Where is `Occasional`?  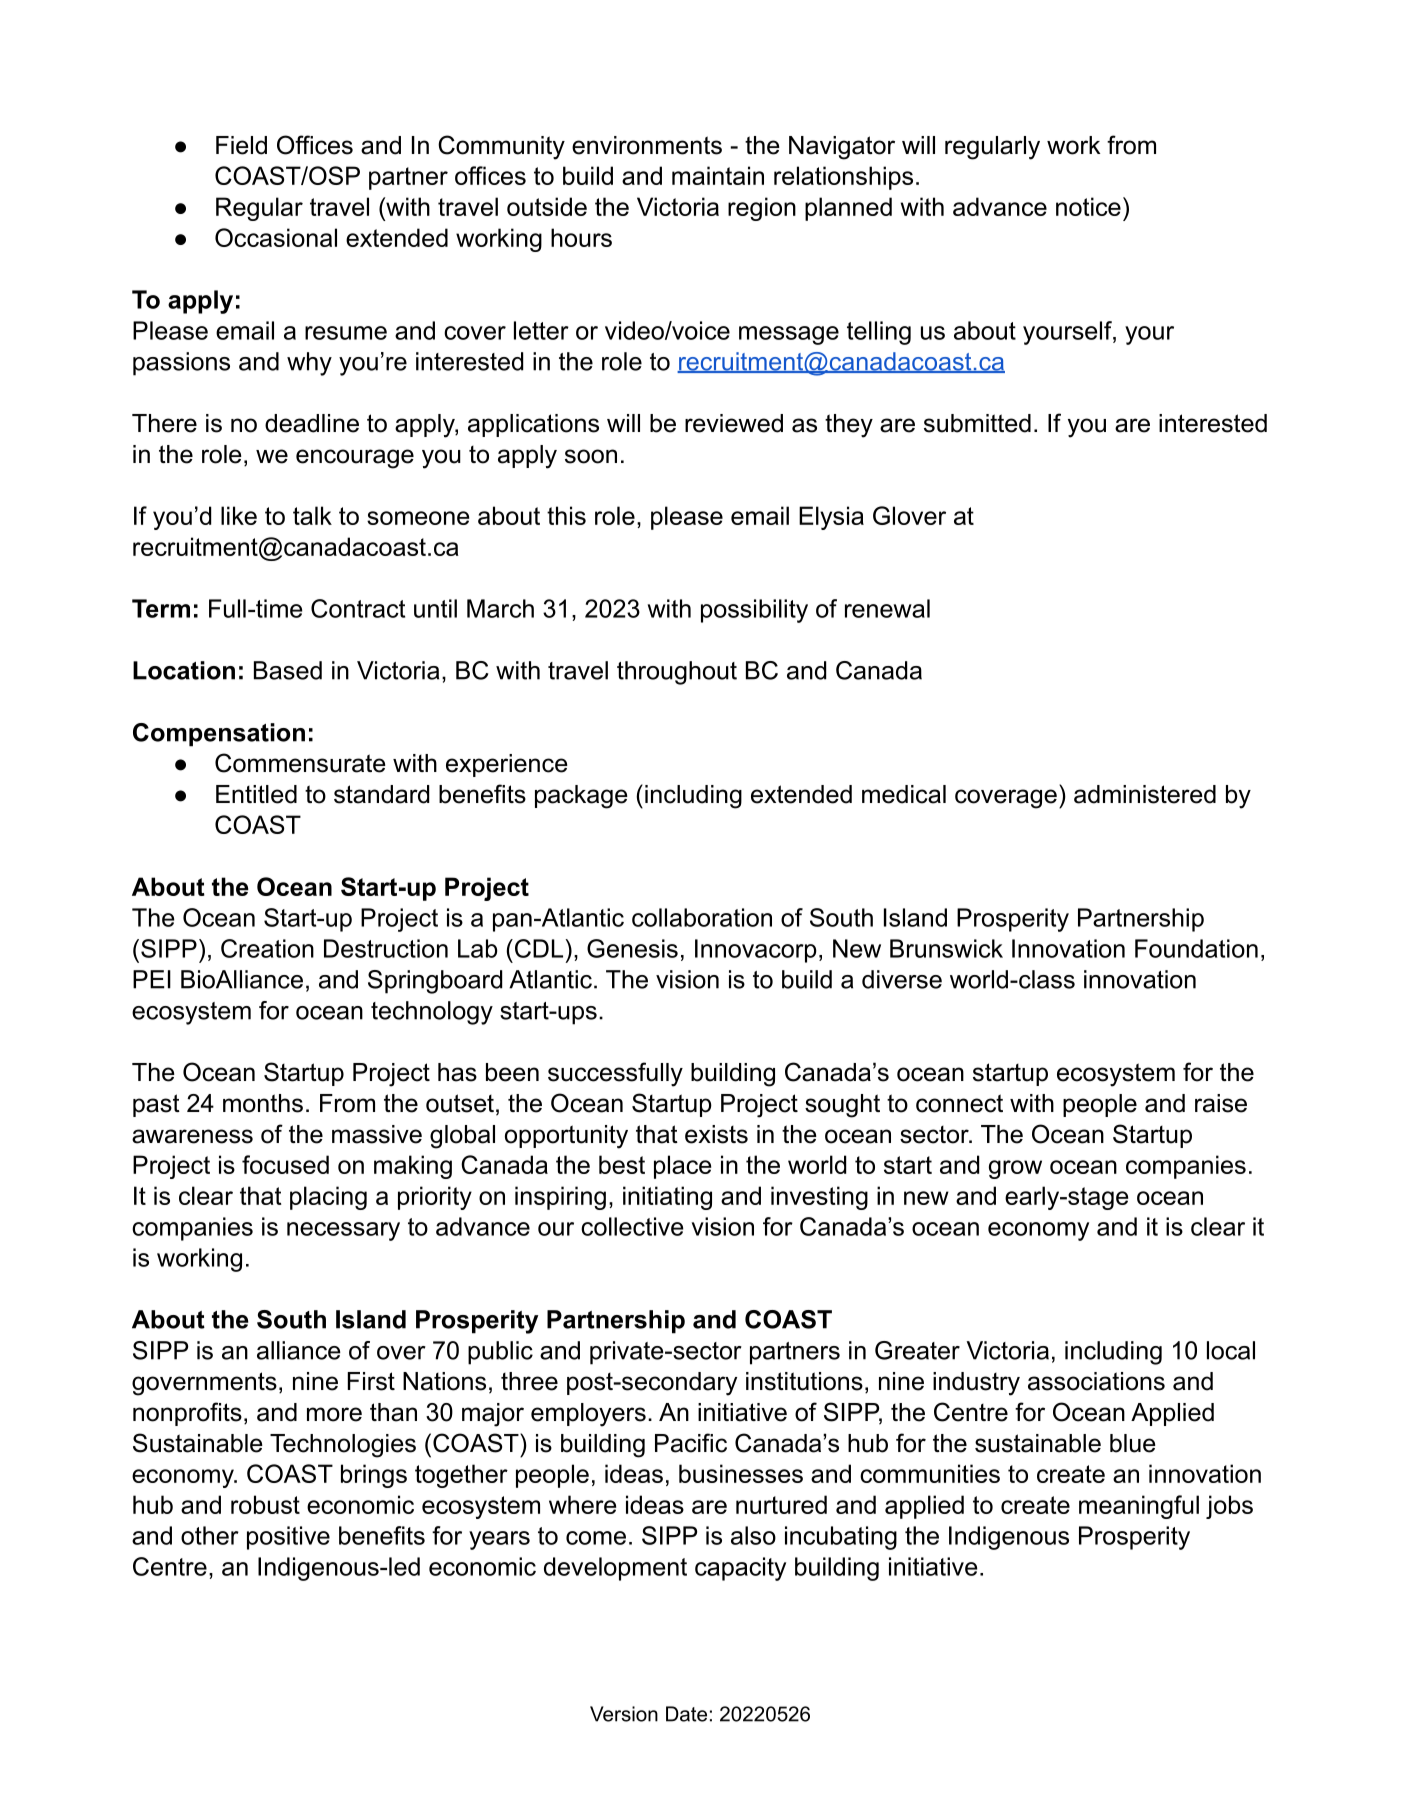 Occasional is located at coordinates (276, 237).
